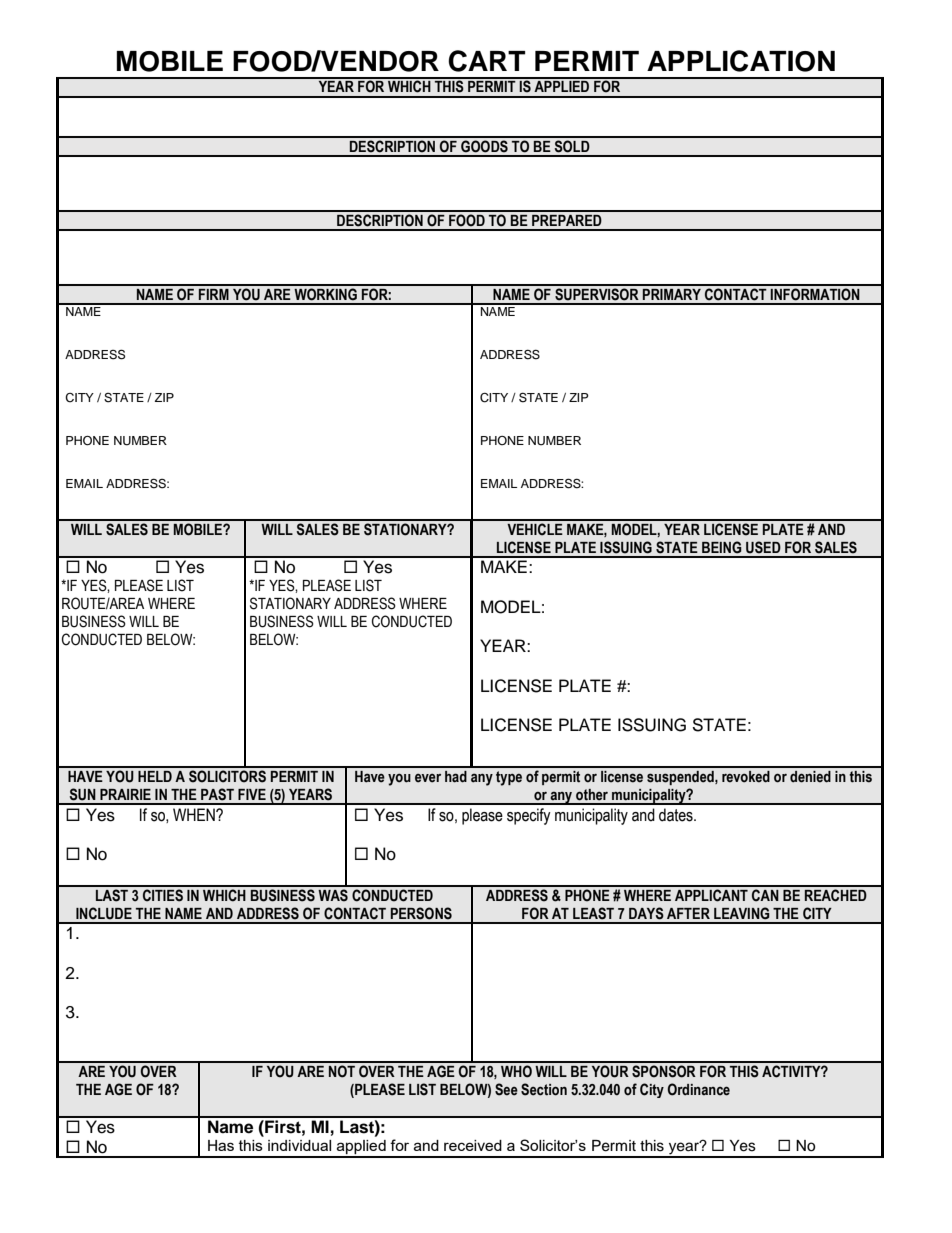 The width and height of the screenshot is (952, 1233). What do you see at coordinates (746, 777) in the screenshot?
I see `revoked` at bounding box center [746, 777].
